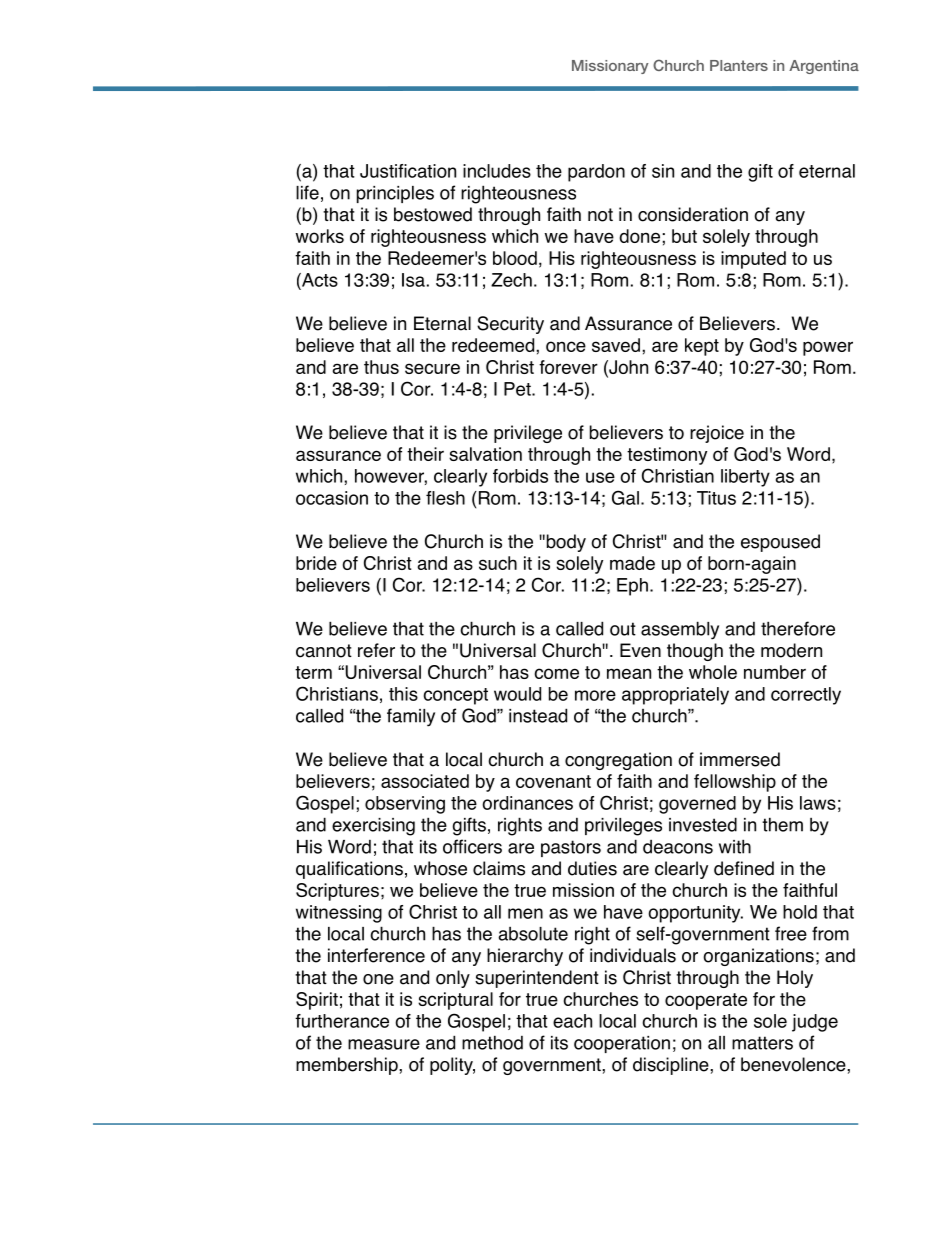 This document has width=952, height=1233. What do you see at coordinates (780, 543) in the document?
I see `espoused` at bounding box center [780, 543].
